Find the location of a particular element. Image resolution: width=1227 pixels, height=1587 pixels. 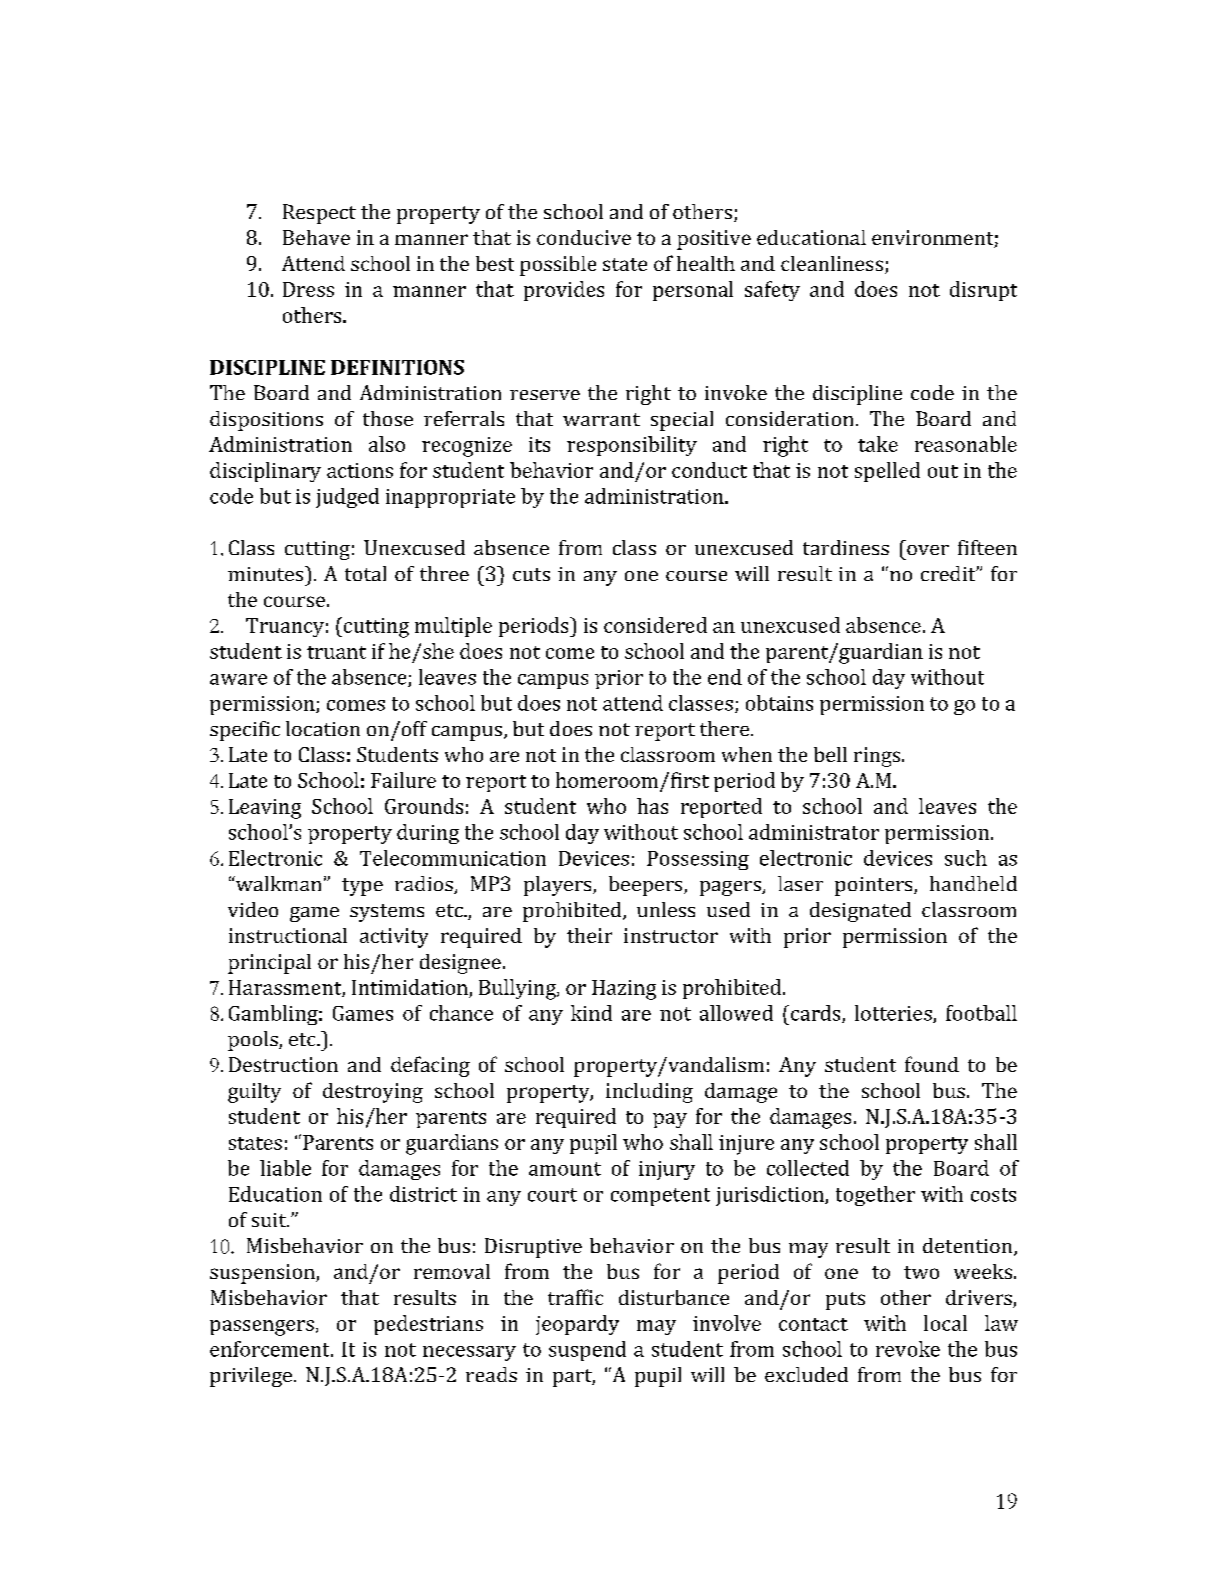

lotteries is located at coordinates (894, 1014).
